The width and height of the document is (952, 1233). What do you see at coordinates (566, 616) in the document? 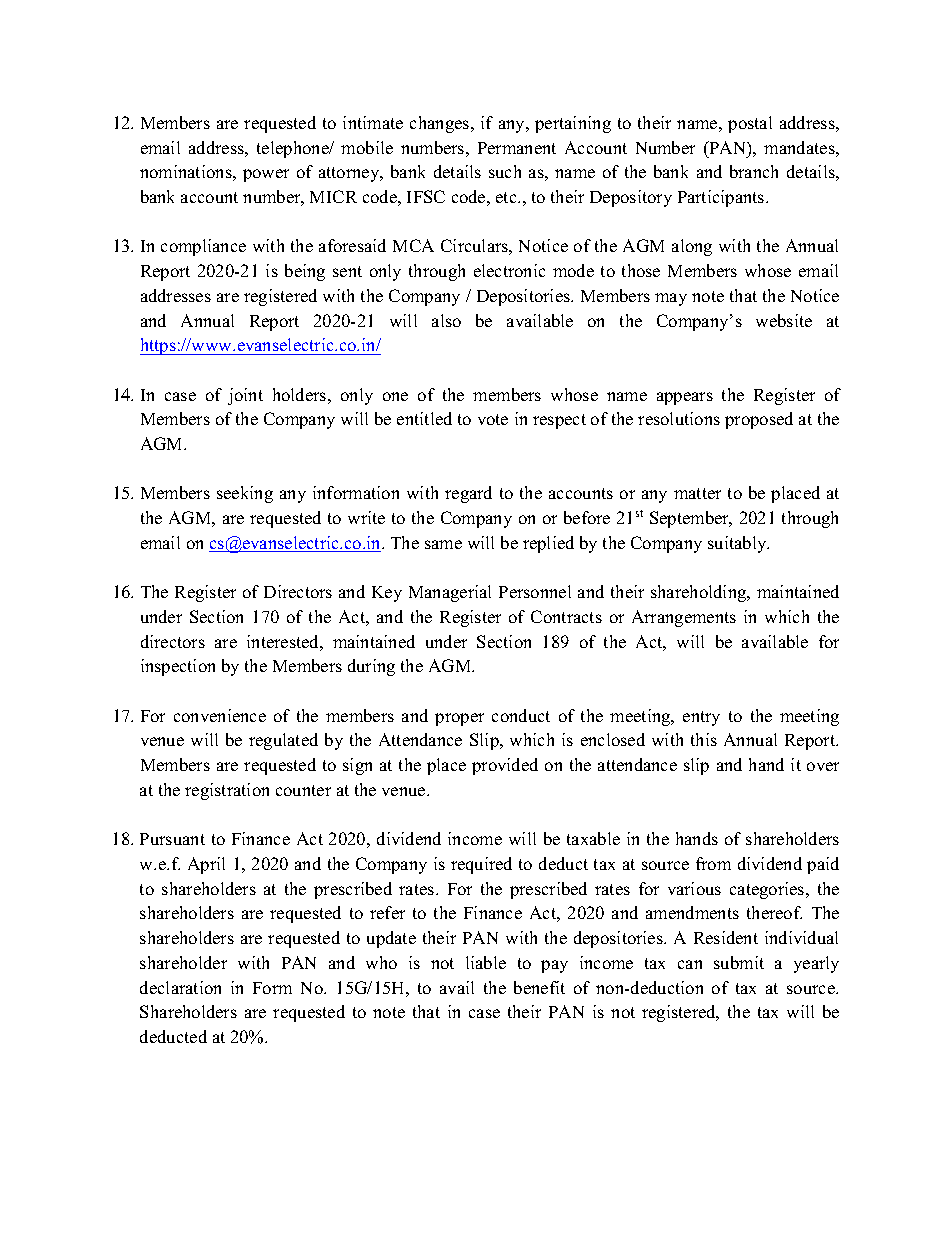
I see `Contracts` at bounding box center [566, 616].
